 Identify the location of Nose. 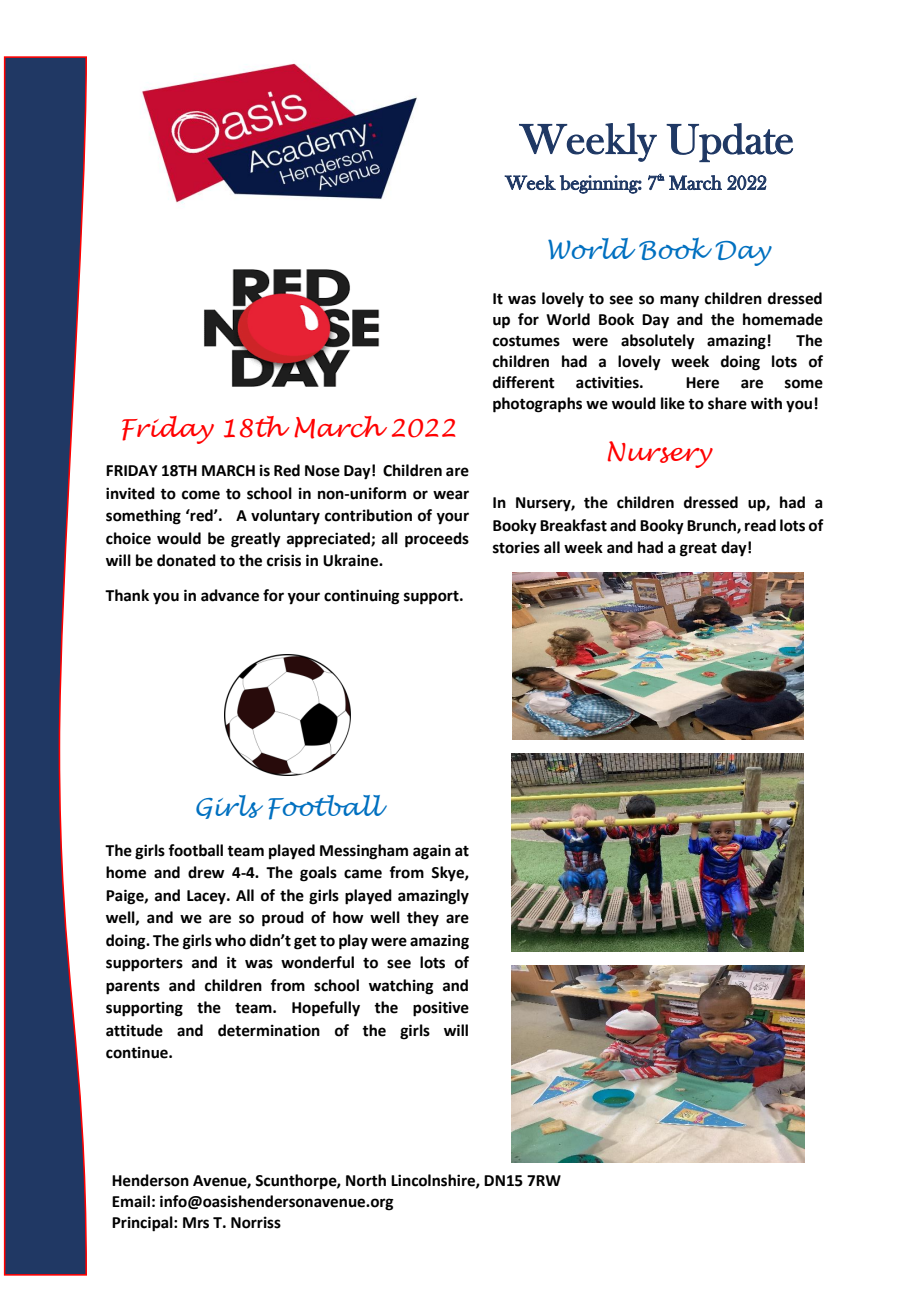
(322, 471).
